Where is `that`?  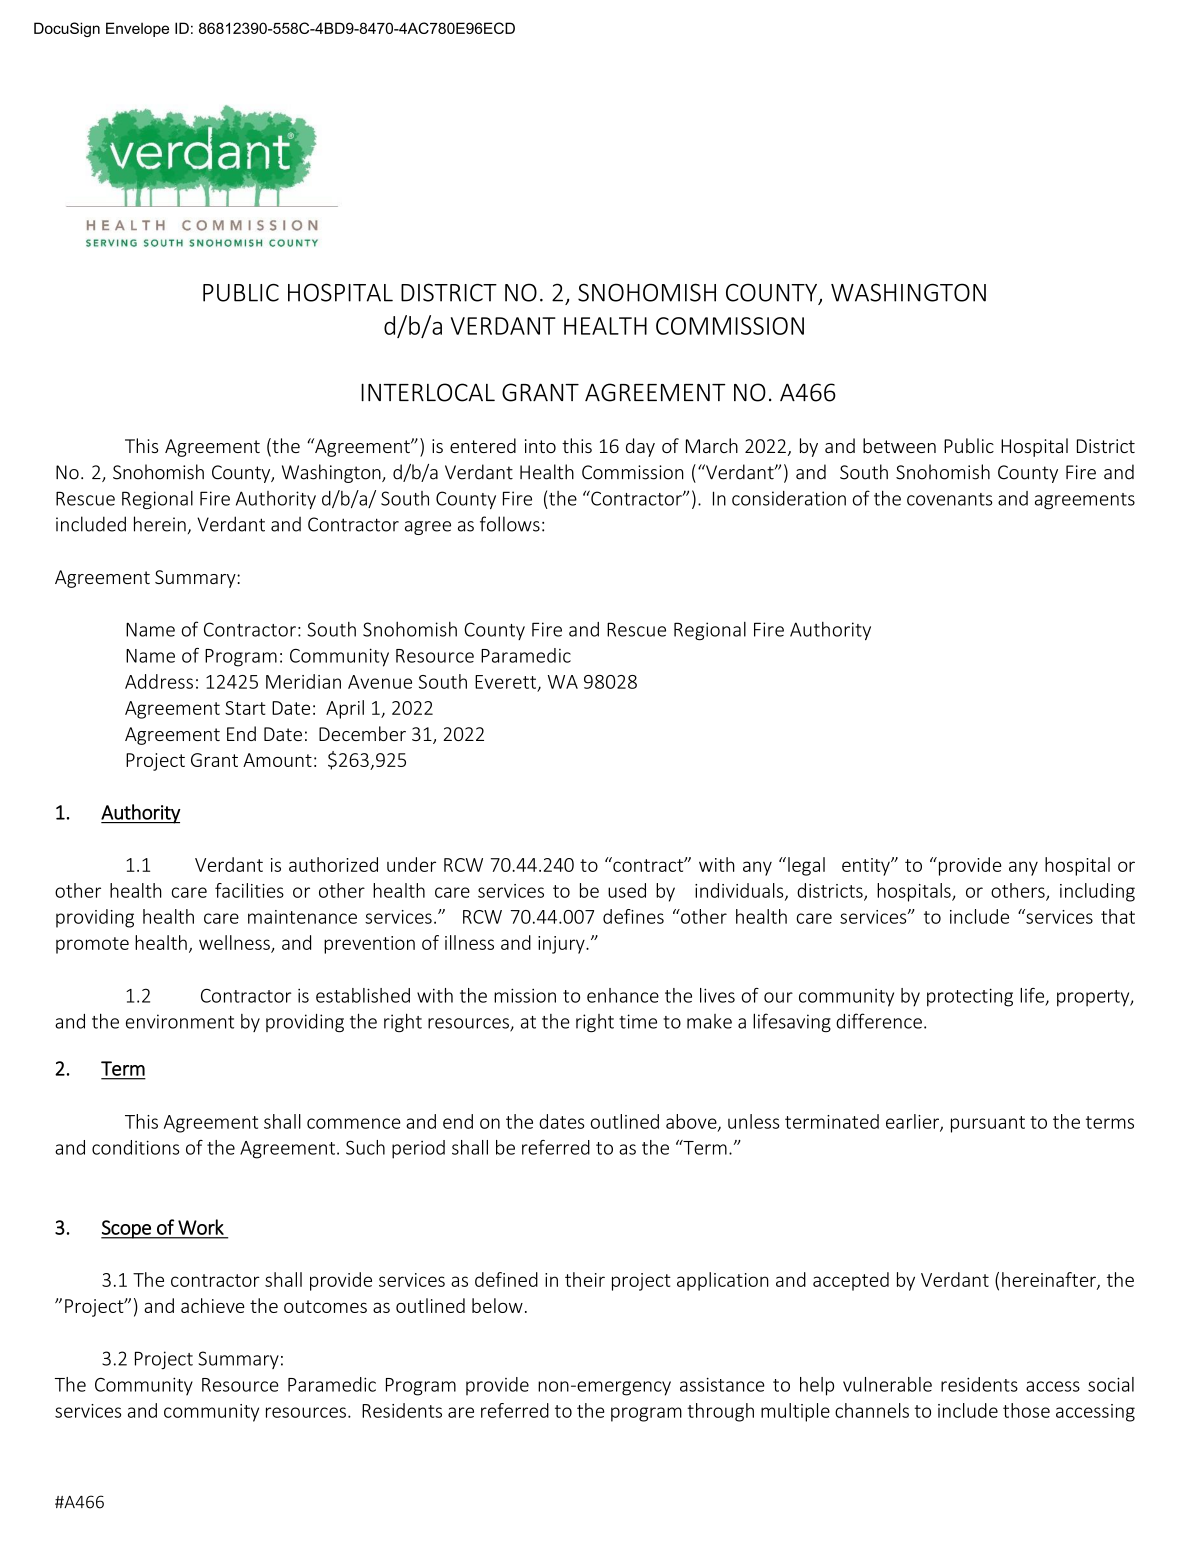 that is located at coordinates (1118, 916).
